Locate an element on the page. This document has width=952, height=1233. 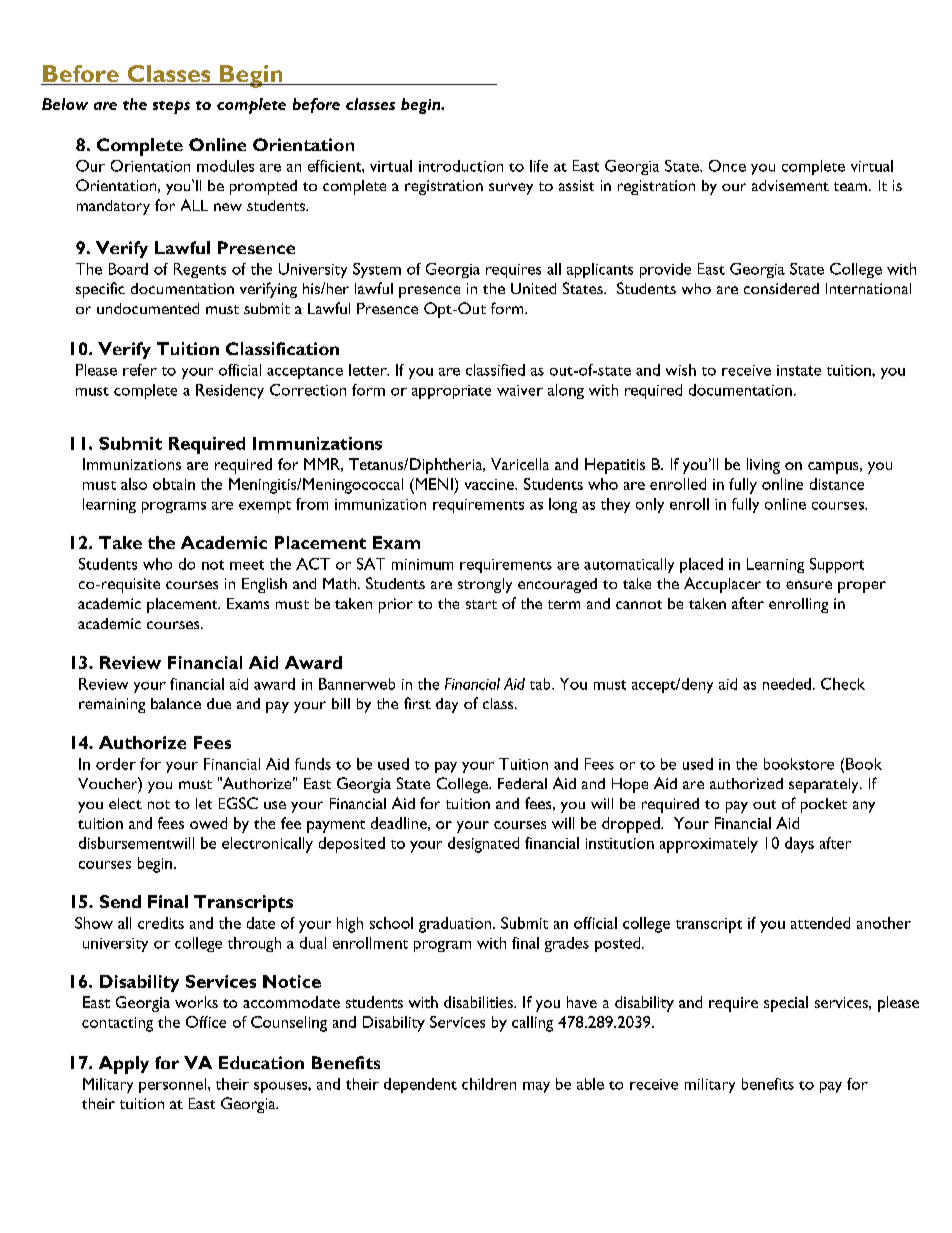
start is located at coordinates (481, 604).
